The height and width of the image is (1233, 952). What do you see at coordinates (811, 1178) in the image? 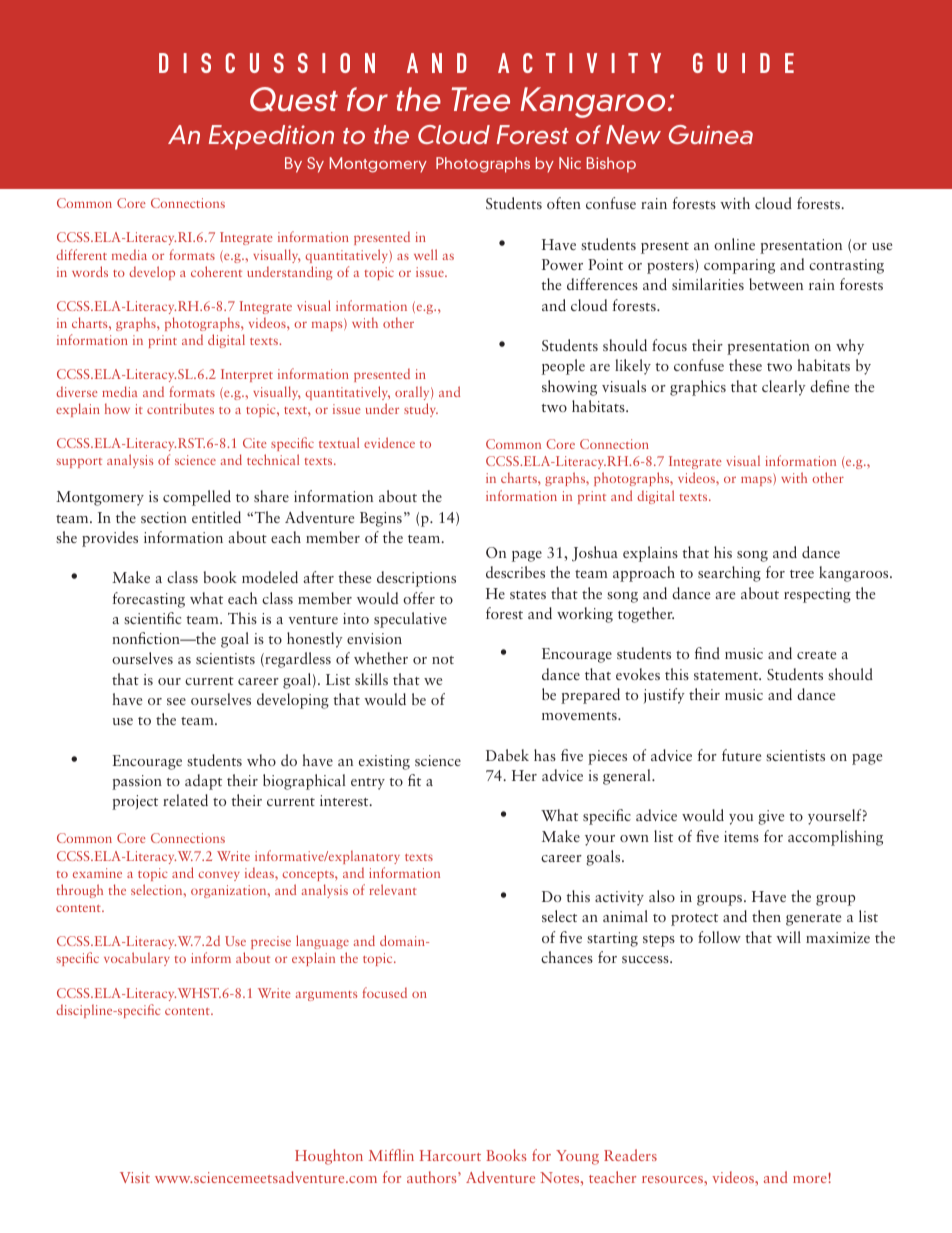
I see `more` at bounding box center [811, 1178].
